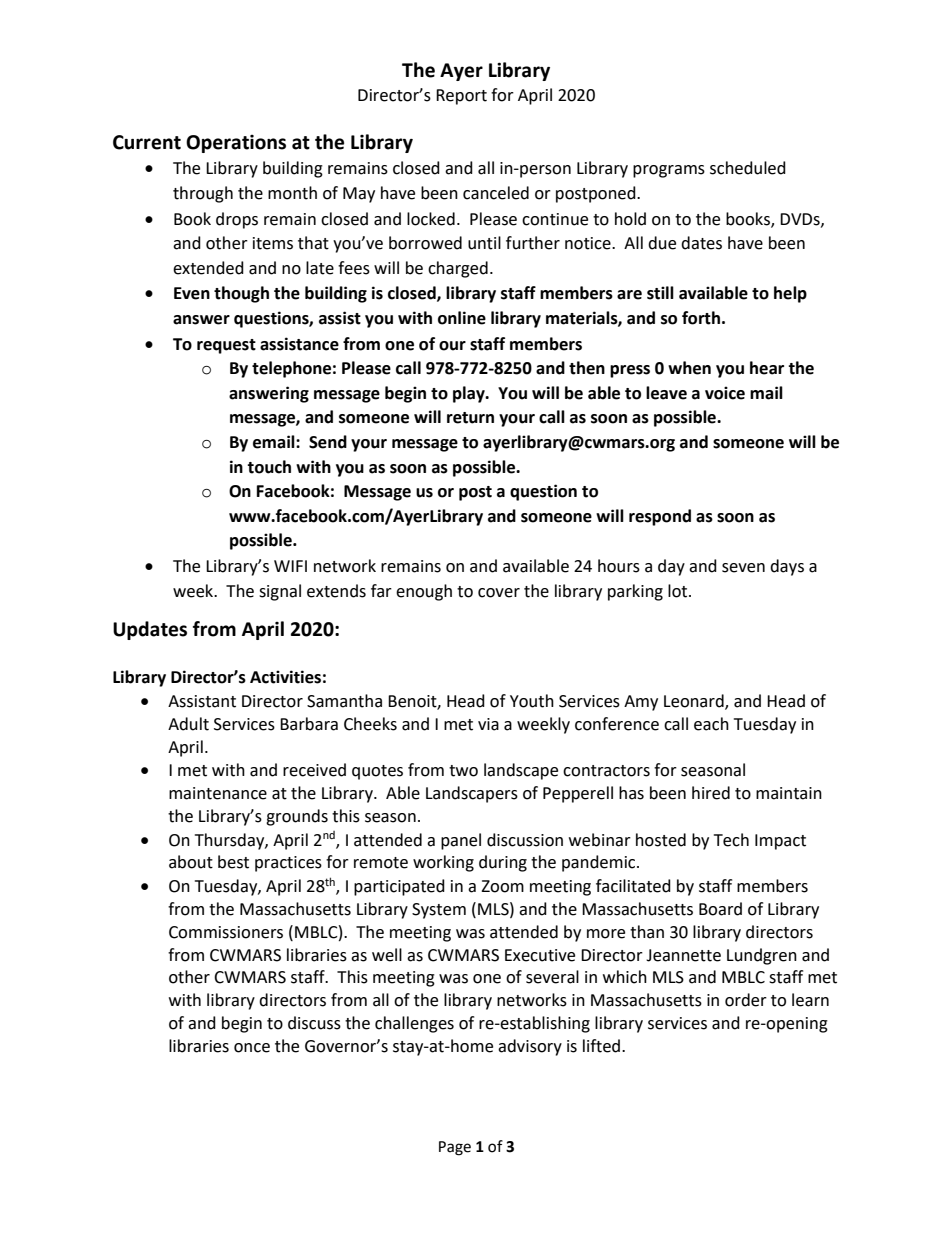  What do you see at coordinates (252, 1048) in the document?
I see `once` at bounding box center [252, 1048].
